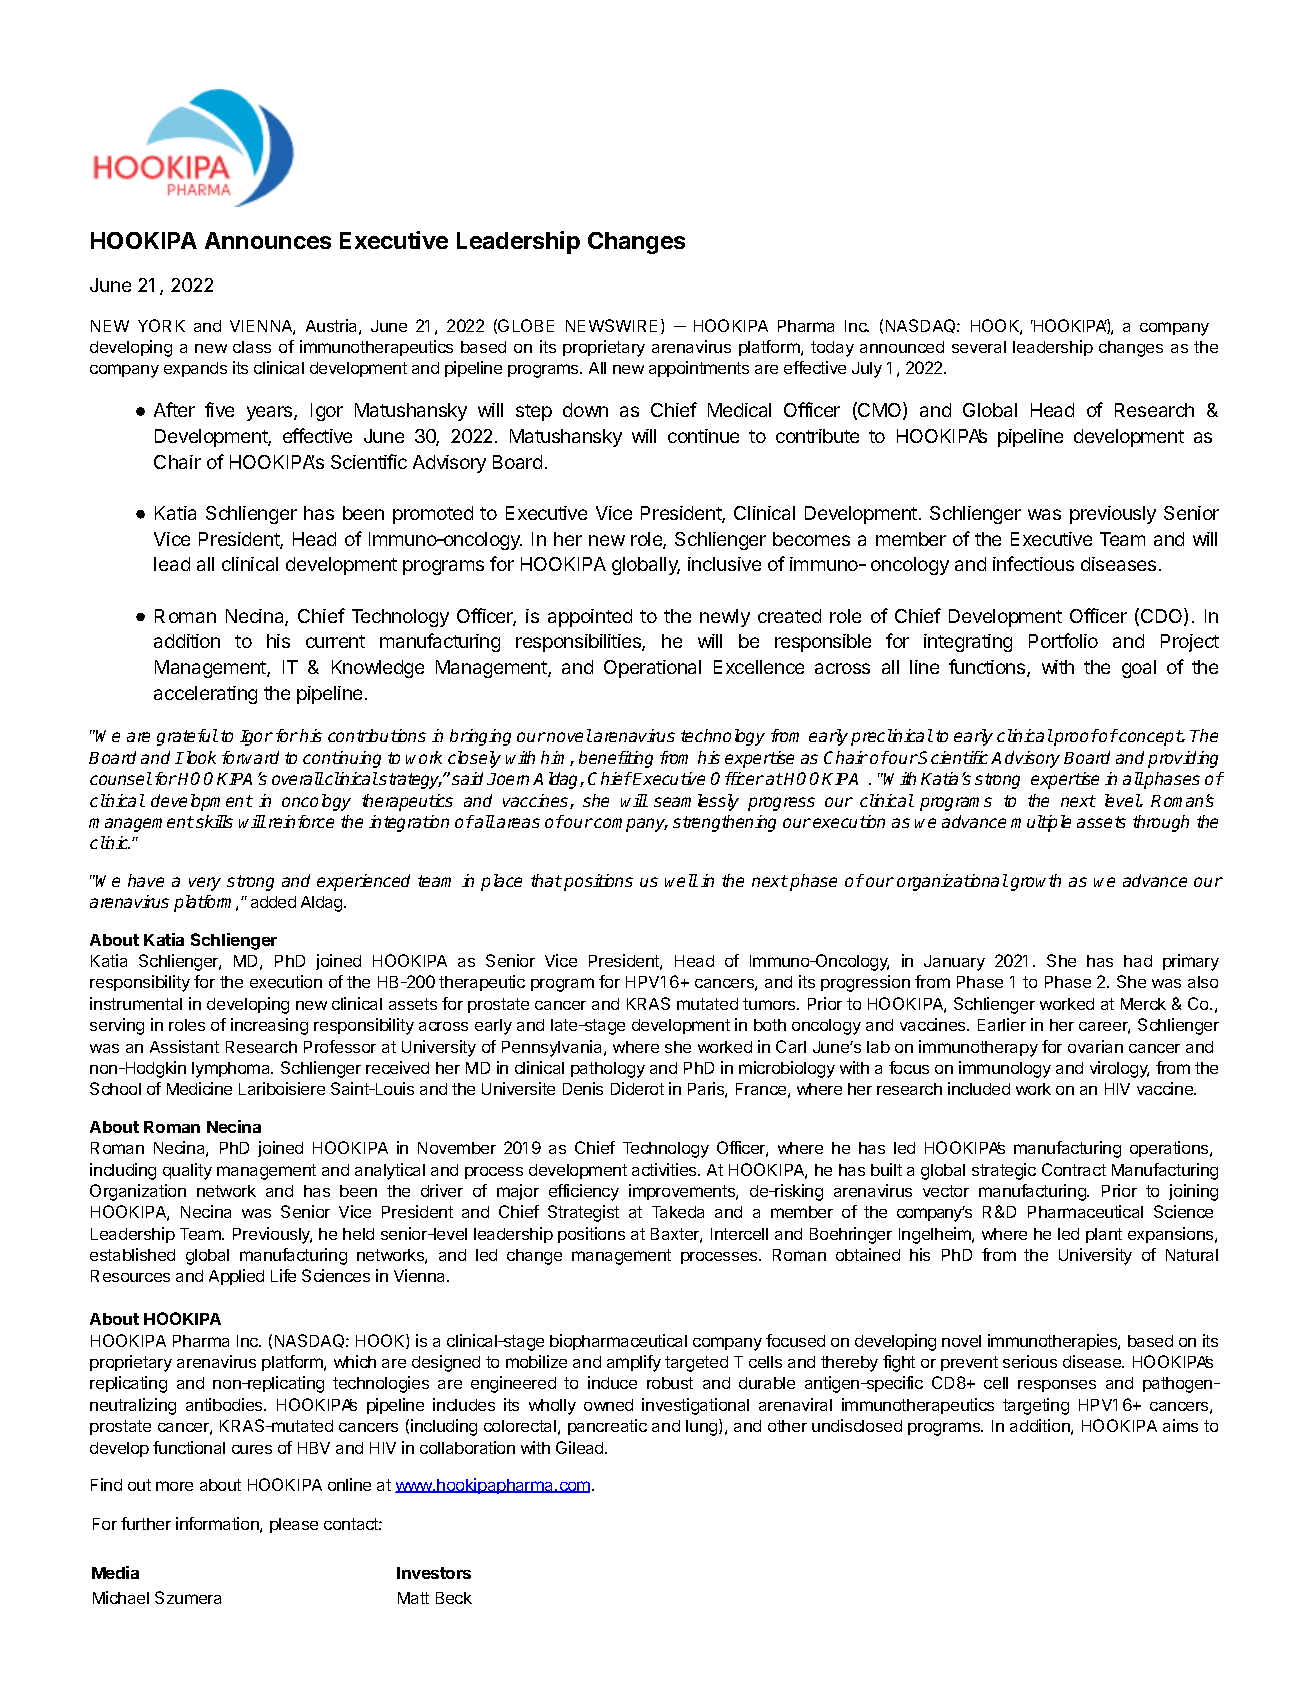  What do you see at coordinates (268, 240) in the document?
I see `Announces` at bounding box center [268, 240].
